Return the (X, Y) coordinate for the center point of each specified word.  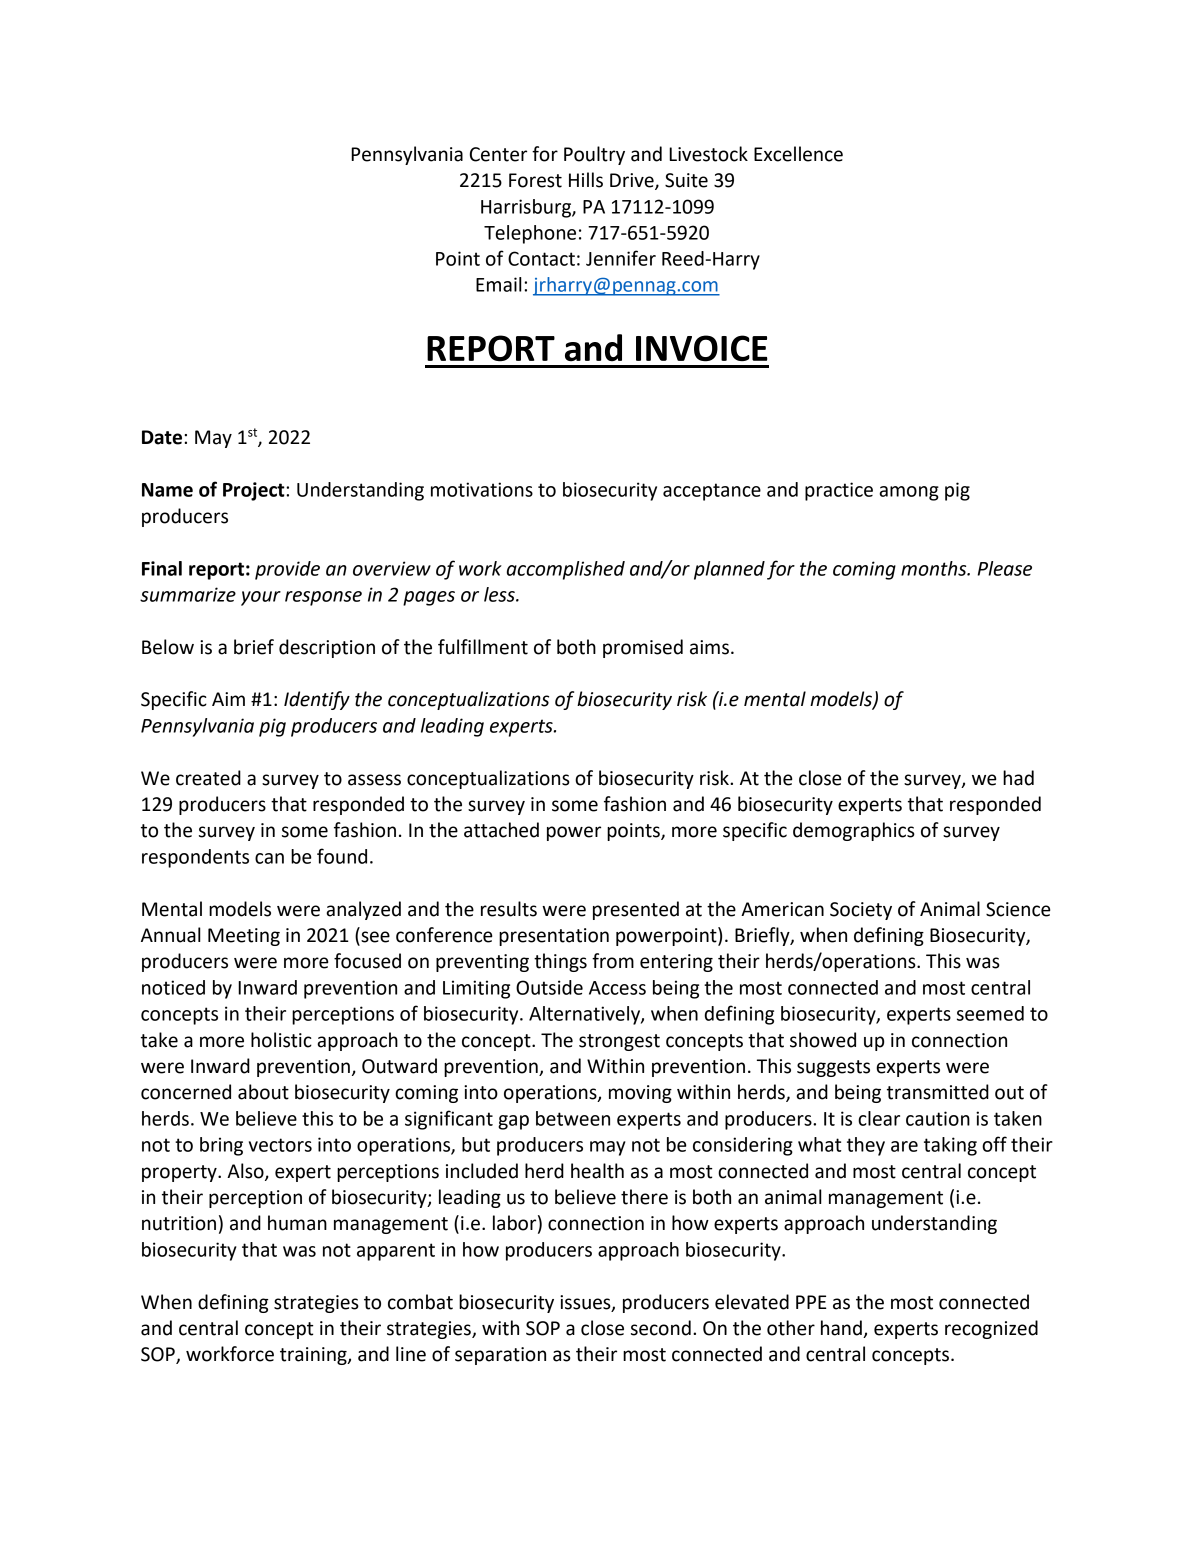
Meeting (244, 937)
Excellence (798, 154)
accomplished (566, 570)
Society (861, 911)
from (613, 961)
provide (287, 570)
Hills (586, 180)
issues (586, 1303)
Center (498, 154)
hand (842, 1329)
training (314, 1356)
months (935, 568)
